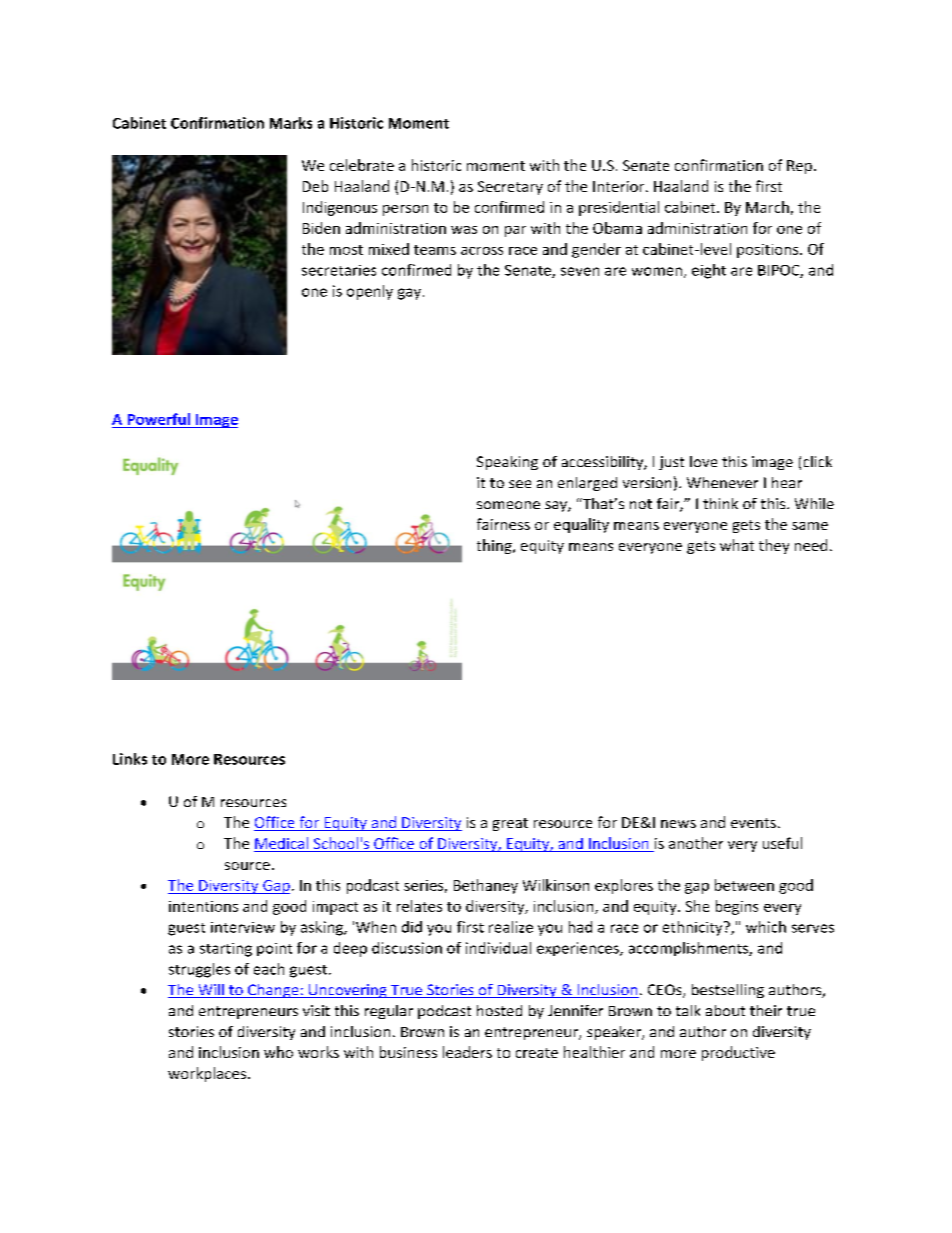  I want to click on leaders, so click(467, 1052).
